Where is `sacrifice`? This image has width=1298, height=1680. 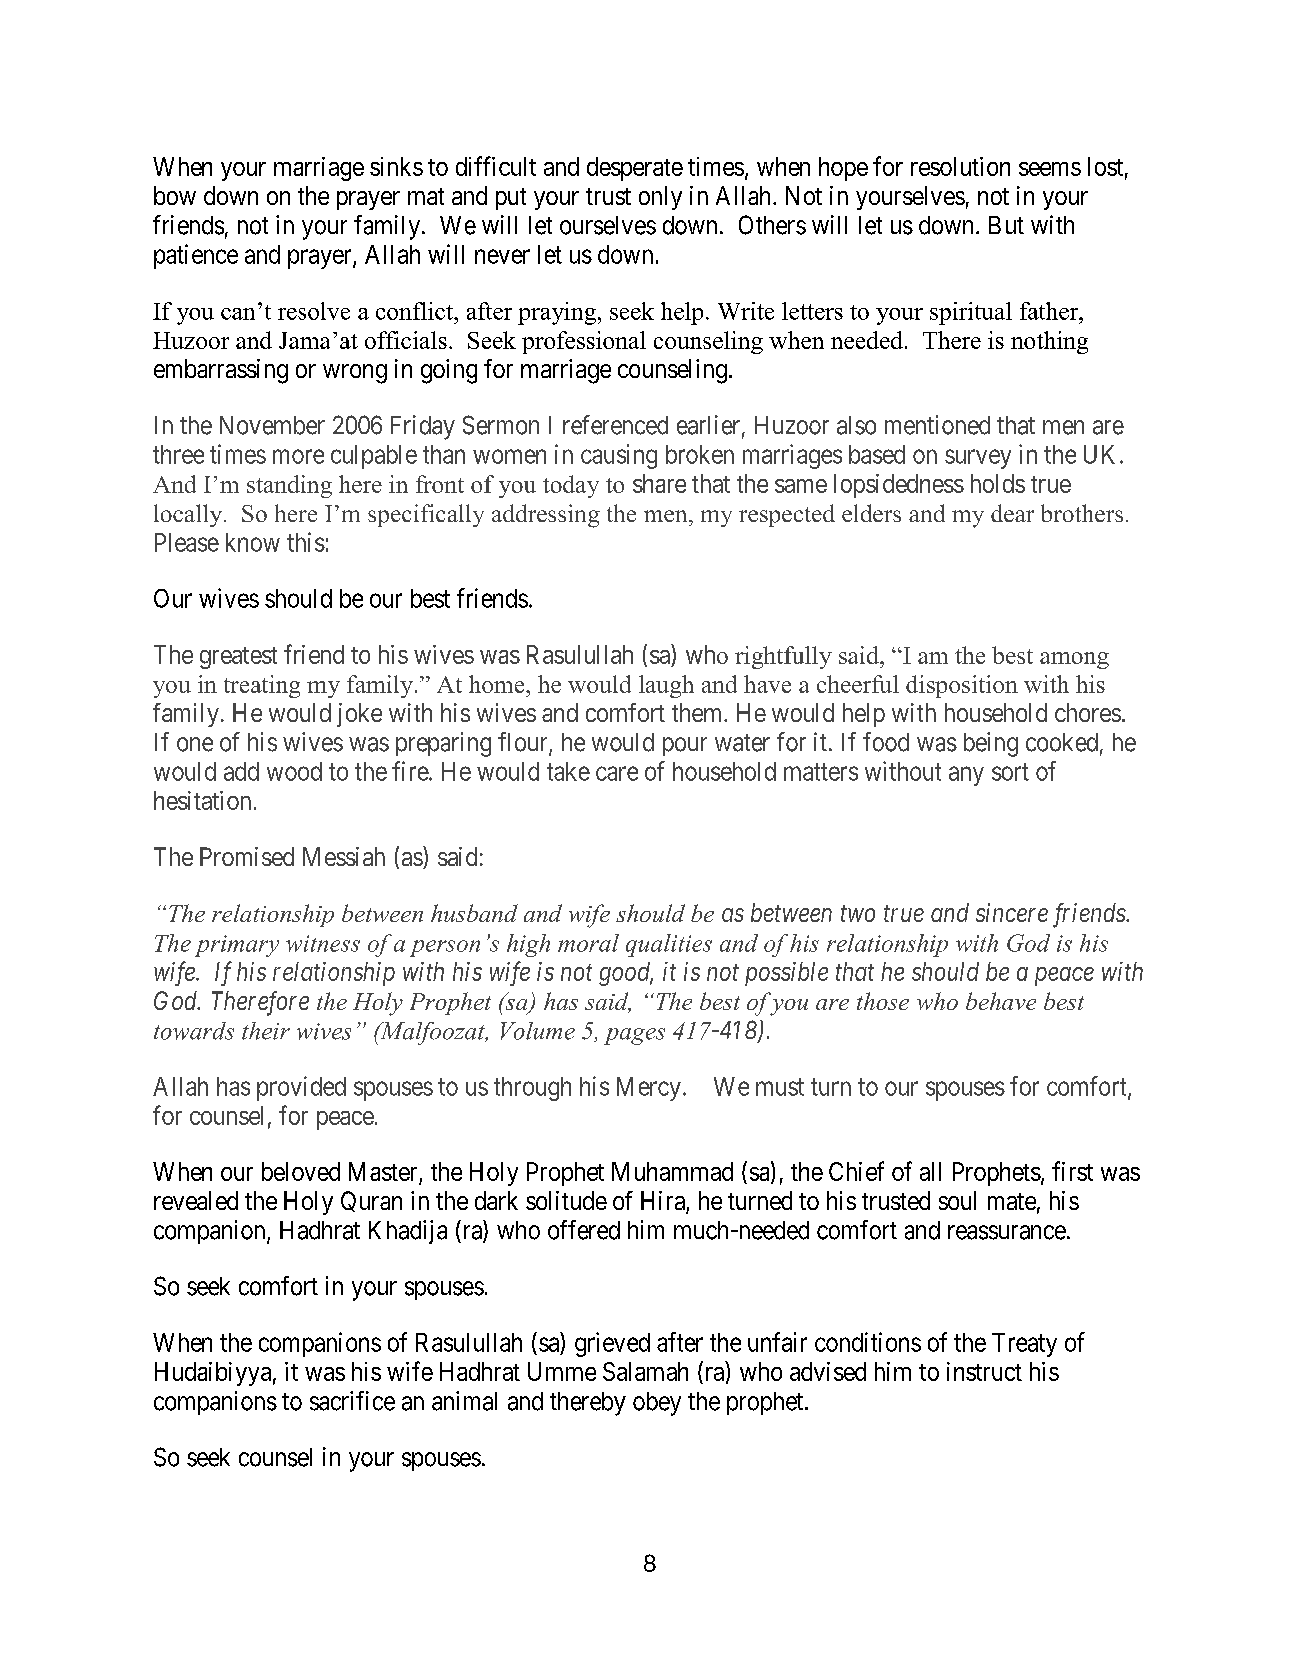
sacrifice is located at coordinates (352, 1401).
